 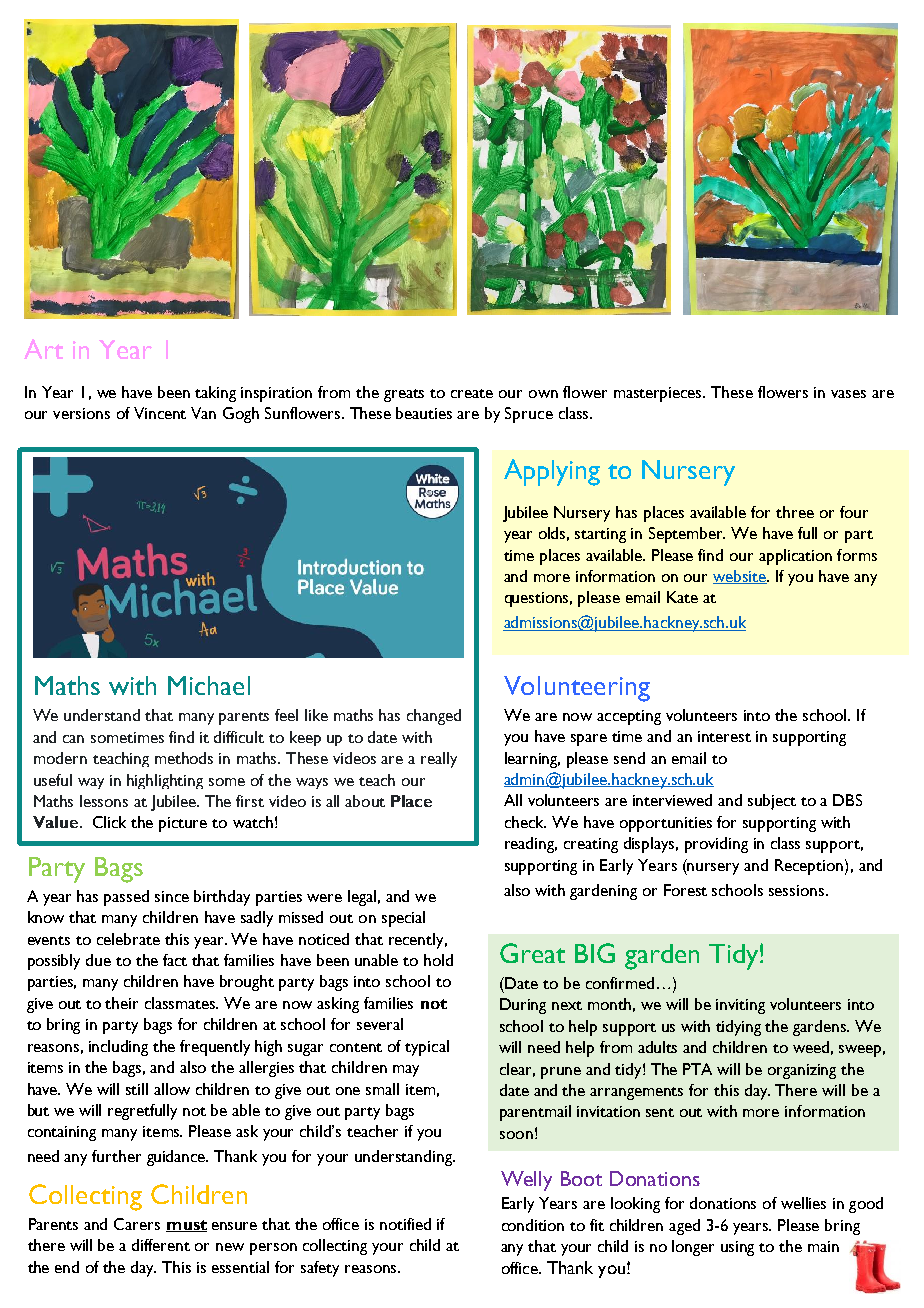 What do you see at coordinates (109, 822) in the image?
I see `Click` at bounding box center [109, 822].
